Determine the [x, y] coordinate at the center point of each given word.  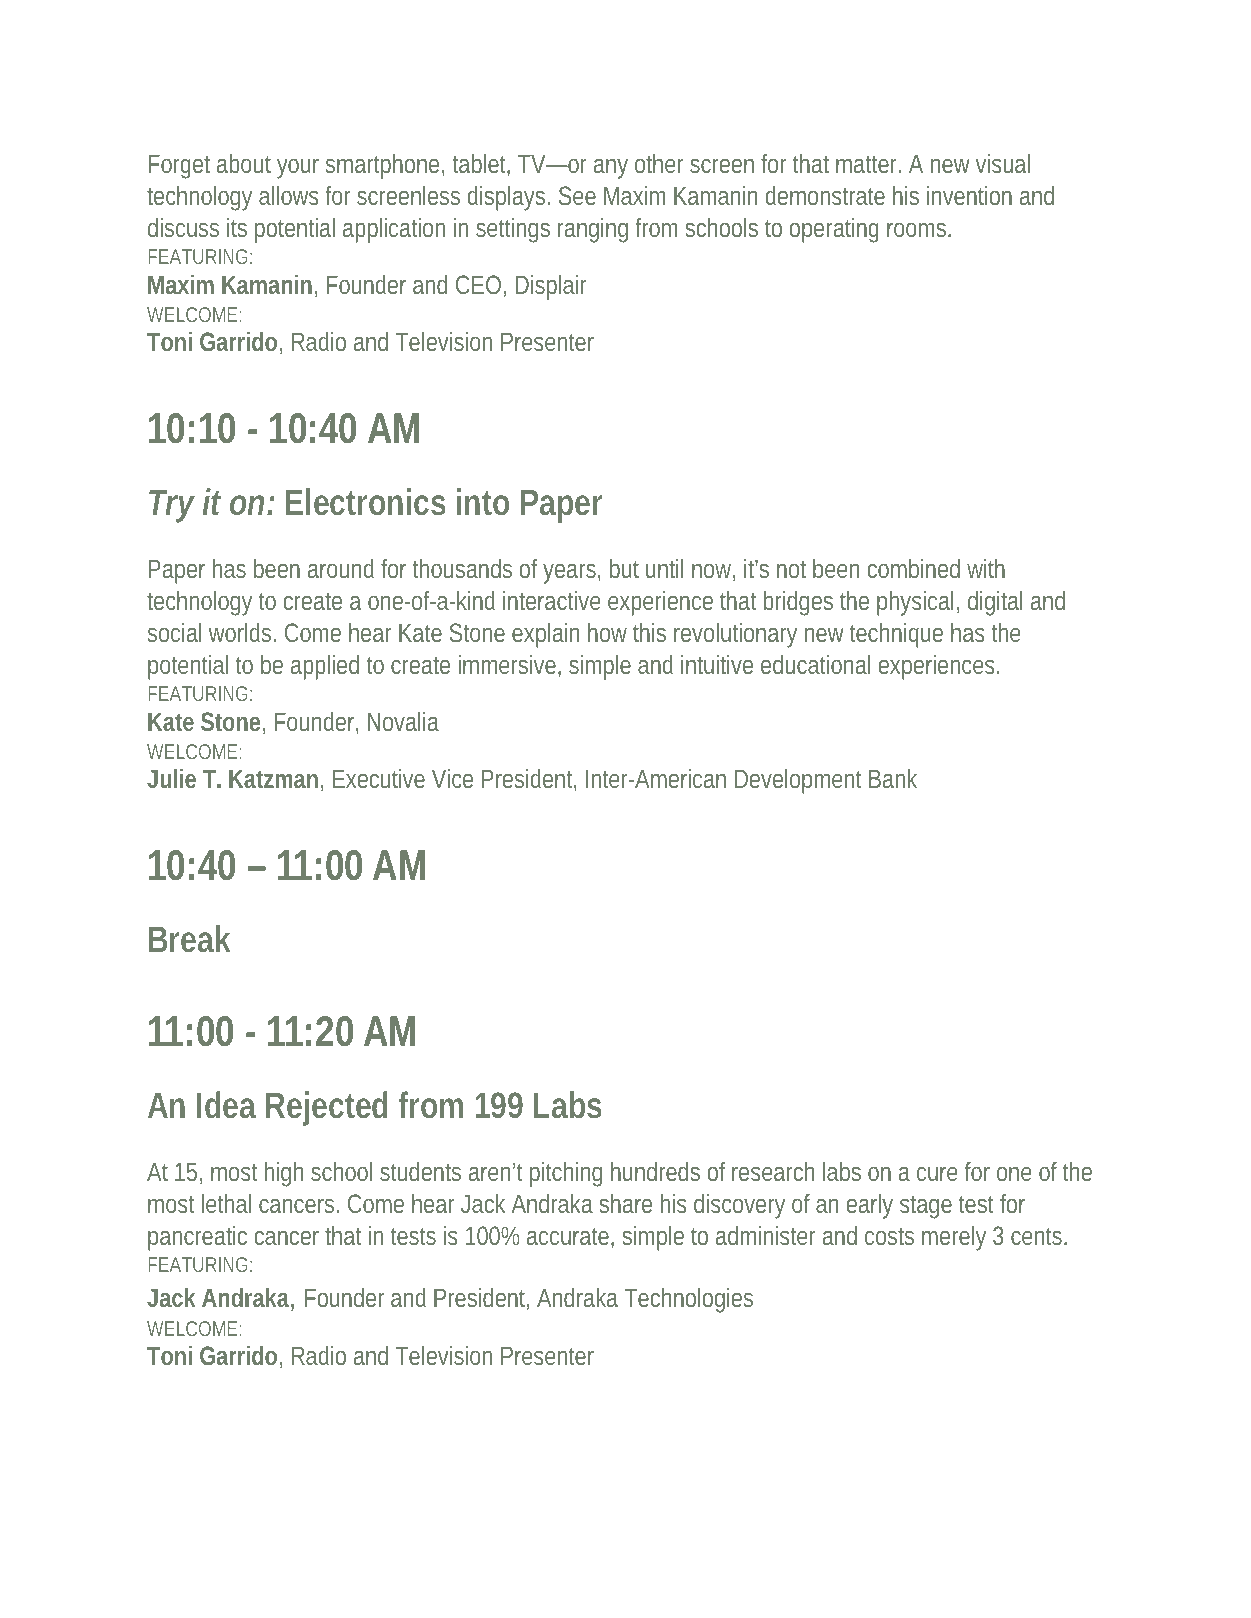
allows [289, 195]
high [284, 1174]
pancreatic [197, 1238]
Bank [893, 778]
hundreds [655, 1171]
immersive [507, 664]
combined [914, 568]
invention [969, 195]
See [577, 195]
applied [325, 667]
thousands [462, 568]
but [624, 568]
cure [937, 1174]
